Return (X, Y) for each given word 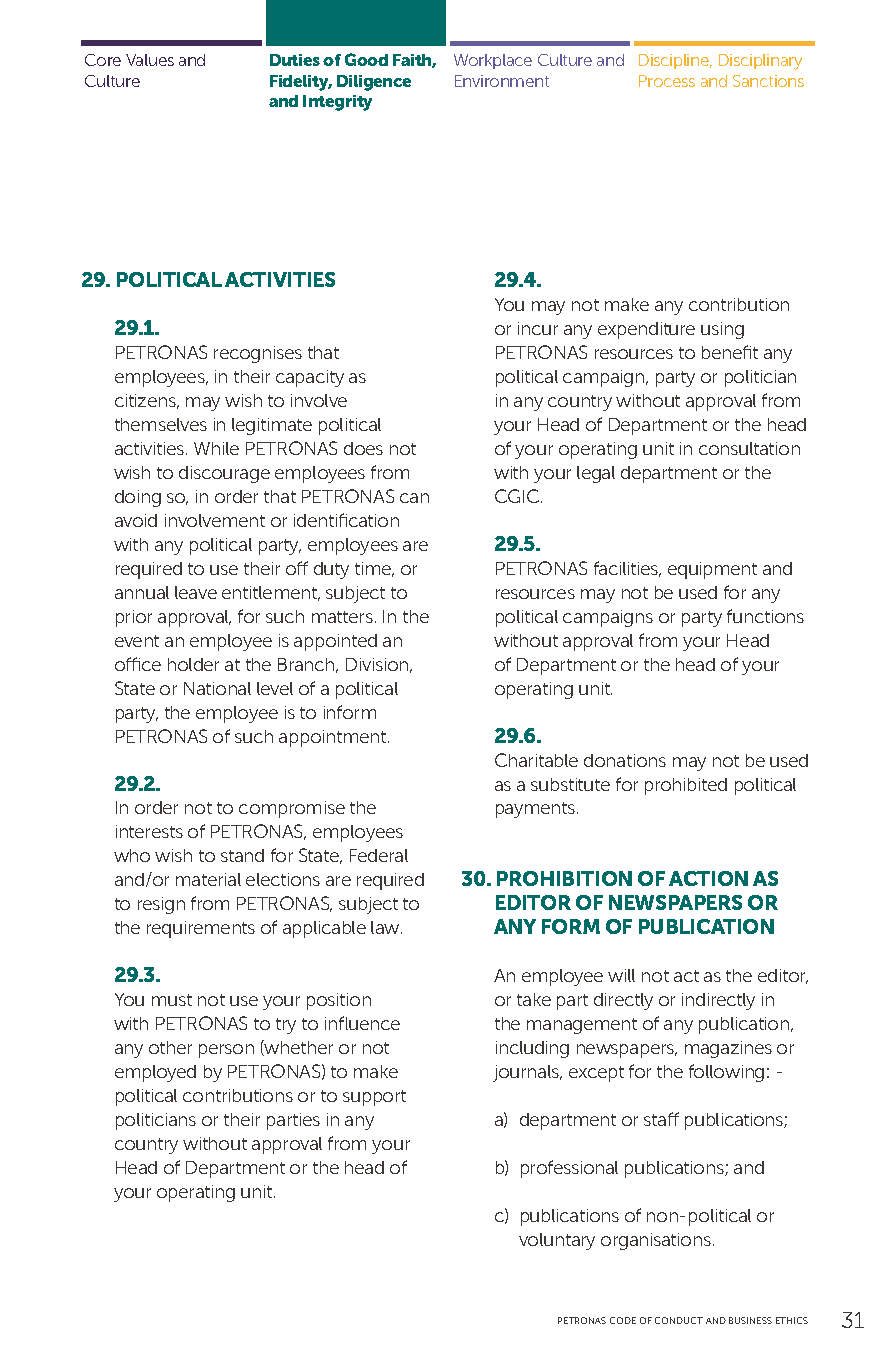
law (386, 927)
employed (155, 1073)
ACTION (708, 878)
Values (150, 60)
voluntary (557, 1241)
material (208, 879)
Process (667, 81)
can (414, 498)
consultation (749, 448)
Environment (502, 81)
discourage (224, 474)
